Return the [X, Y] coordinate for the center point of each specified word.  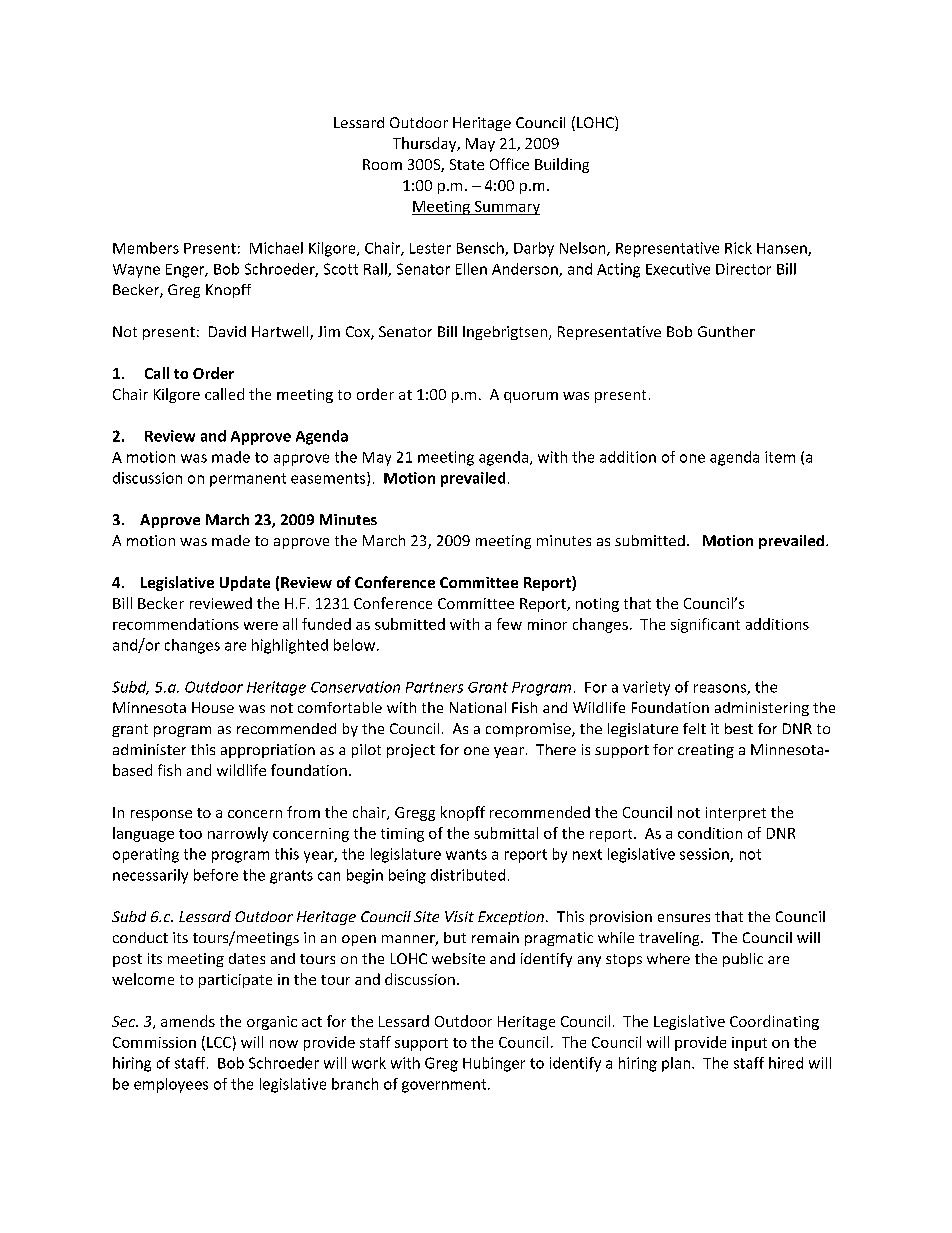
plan [676, 1064]
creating [706, 751]
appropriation [268, 751]
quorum [531, 397]
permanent [248, 480]
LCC [219, 1042]
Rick [738, 248]
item [780, 457]
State [467, 164]
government [445, 1086]
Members [146, 248]
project [411, 751]
